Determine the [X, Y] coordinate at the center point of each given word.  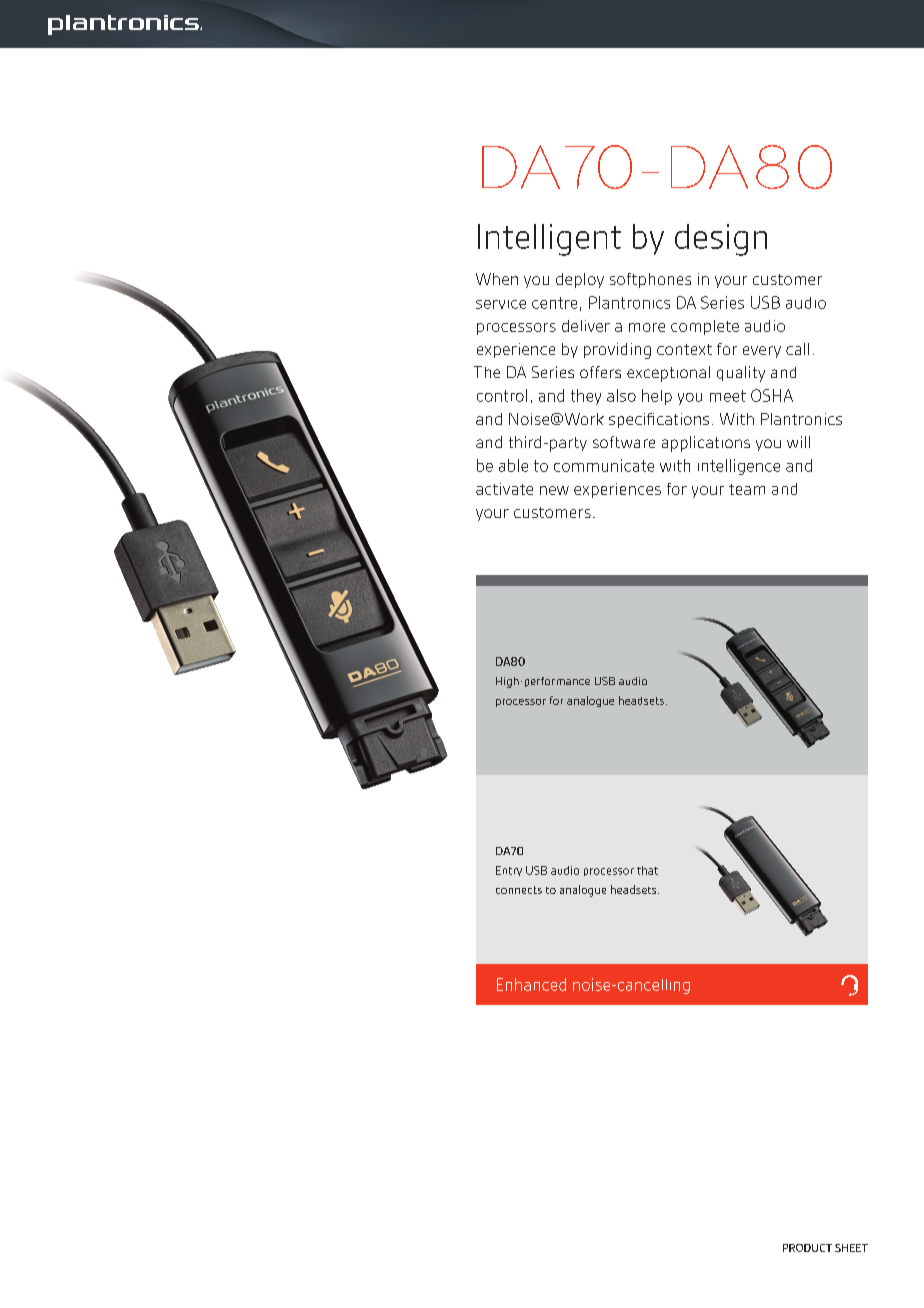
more [647, 327]
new [554, 490]
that [647, 870]
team [747, 489]
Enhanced [531, 984]
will [798, 442]
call [797, 349]
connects [519, 890]
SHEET [851, 1248]
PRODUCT [807, 1248]
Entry [509, 871]
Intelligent [549, 240]
